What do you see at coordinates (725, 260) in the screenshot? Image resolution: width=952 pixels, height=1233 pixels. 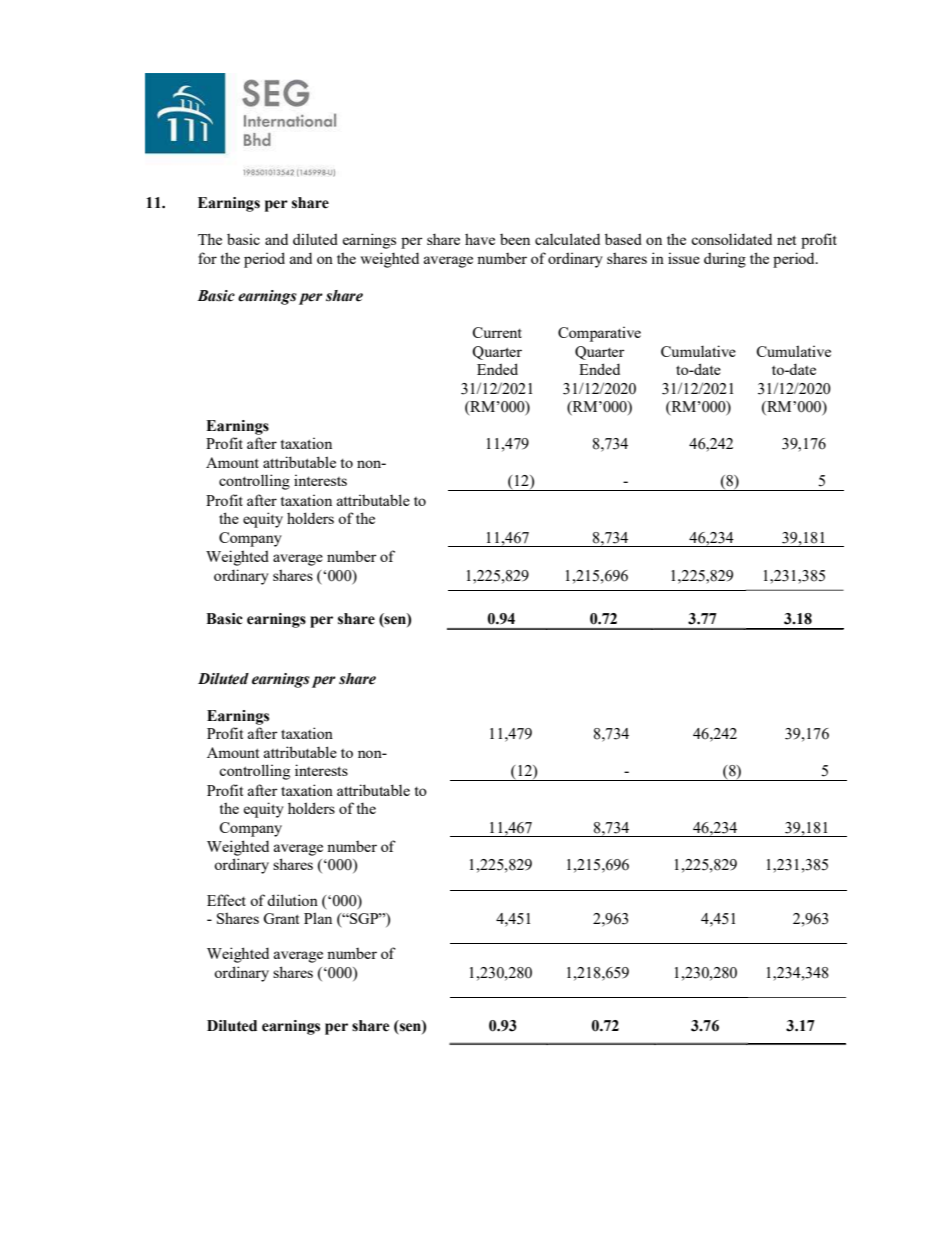 I see `during` at bounding box center [725, 260].
